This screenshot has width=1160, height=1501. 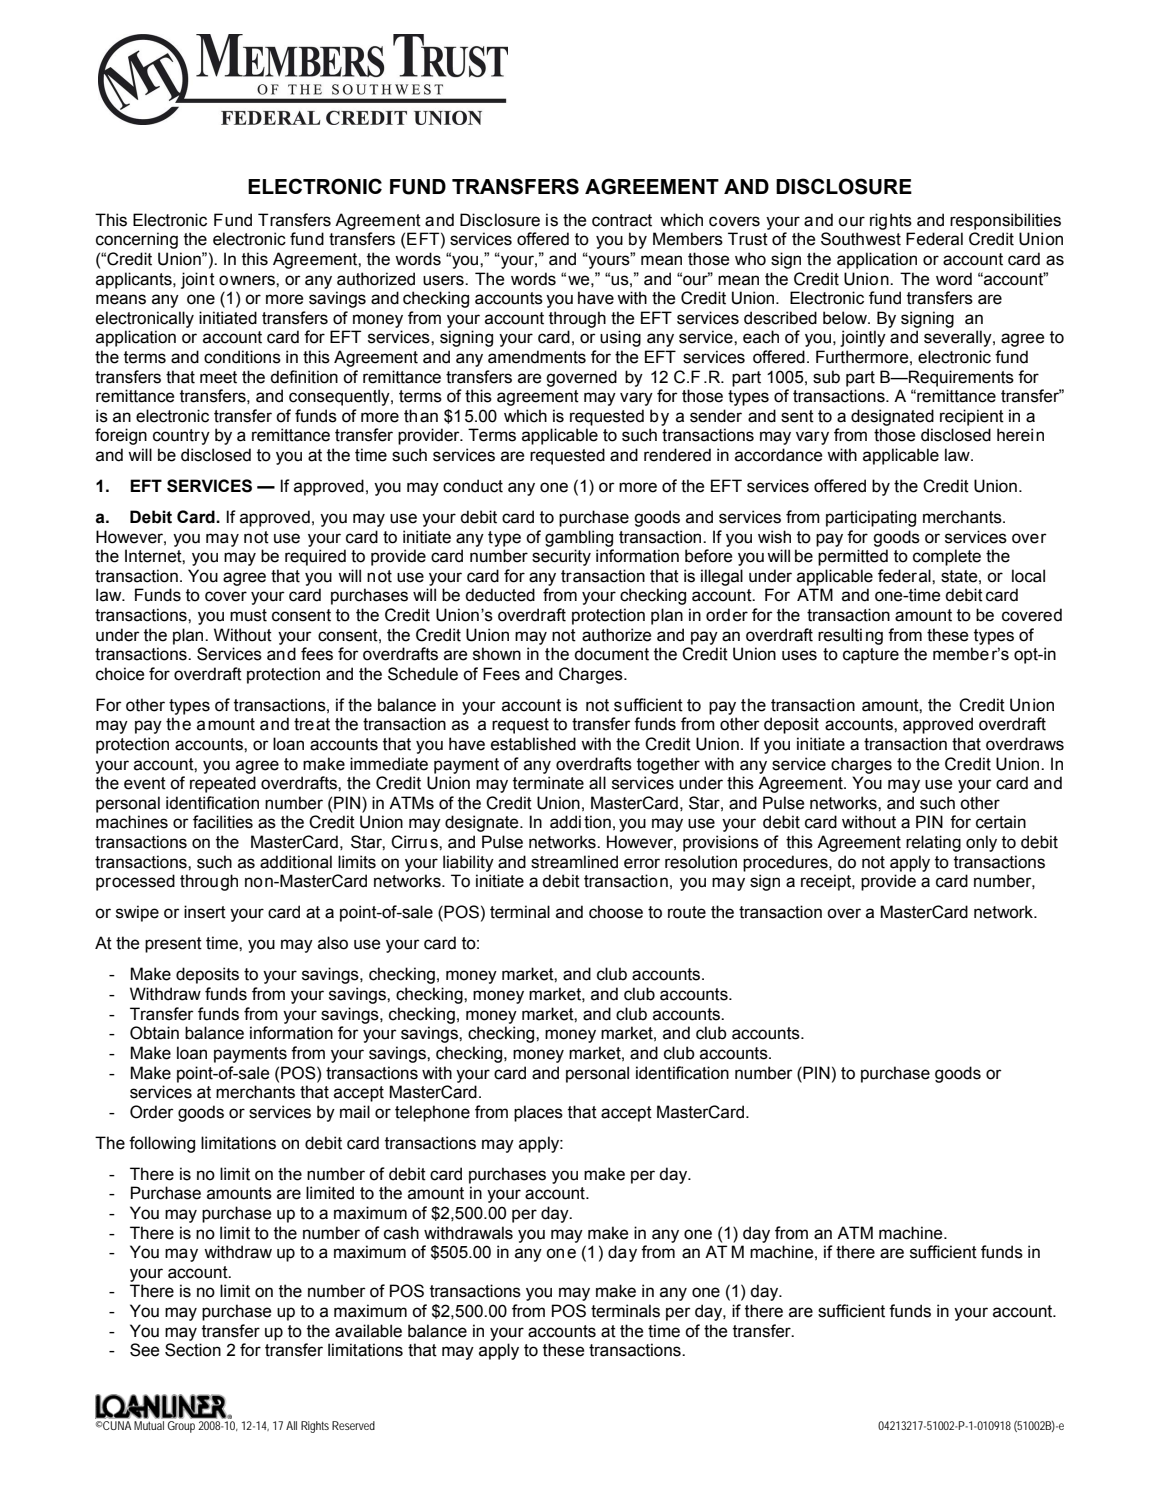 I want to click on See, so click(x=144, y=1350).
